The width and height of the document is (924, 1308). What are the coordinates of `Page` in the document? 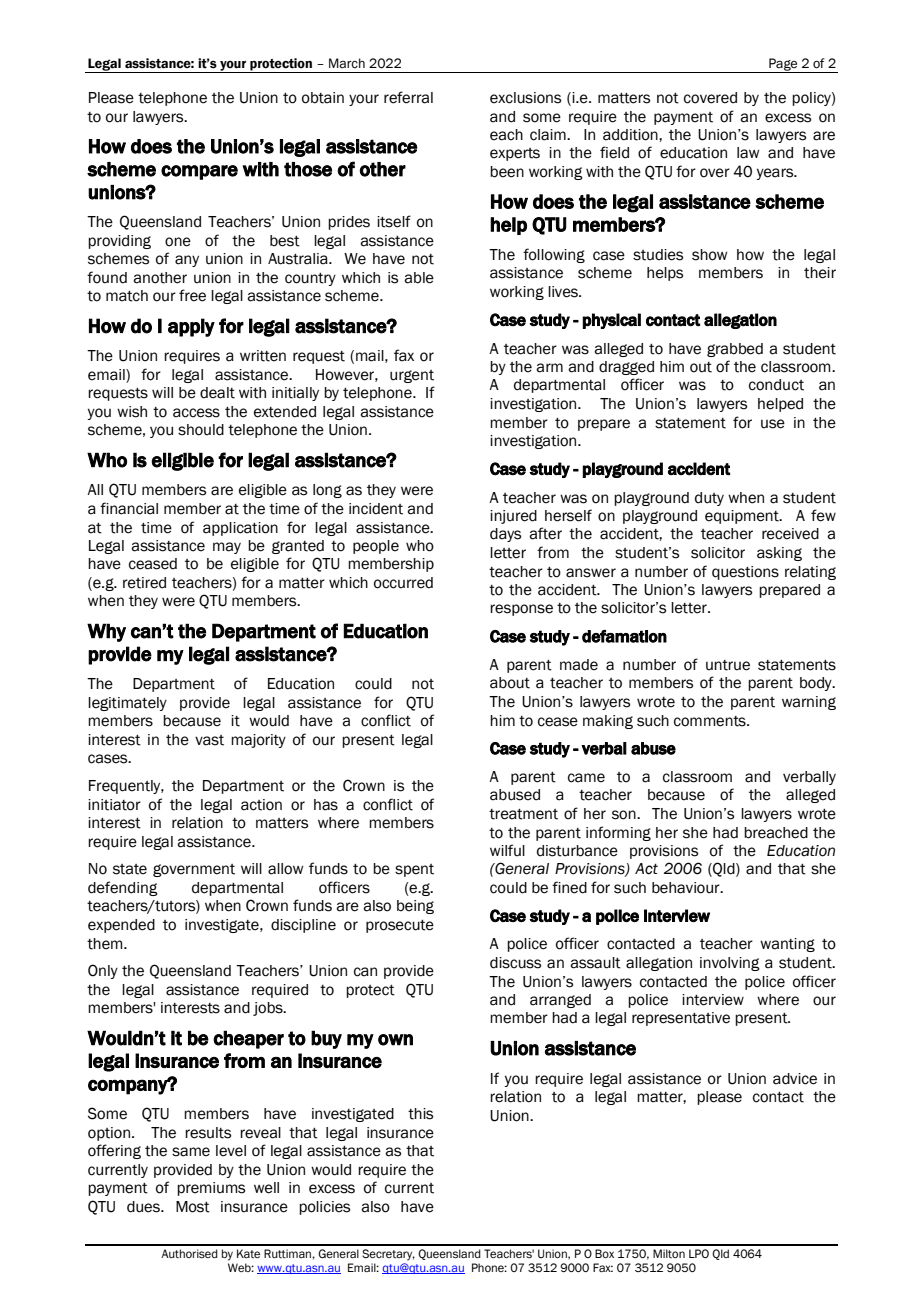 It's located at (783, 65).
